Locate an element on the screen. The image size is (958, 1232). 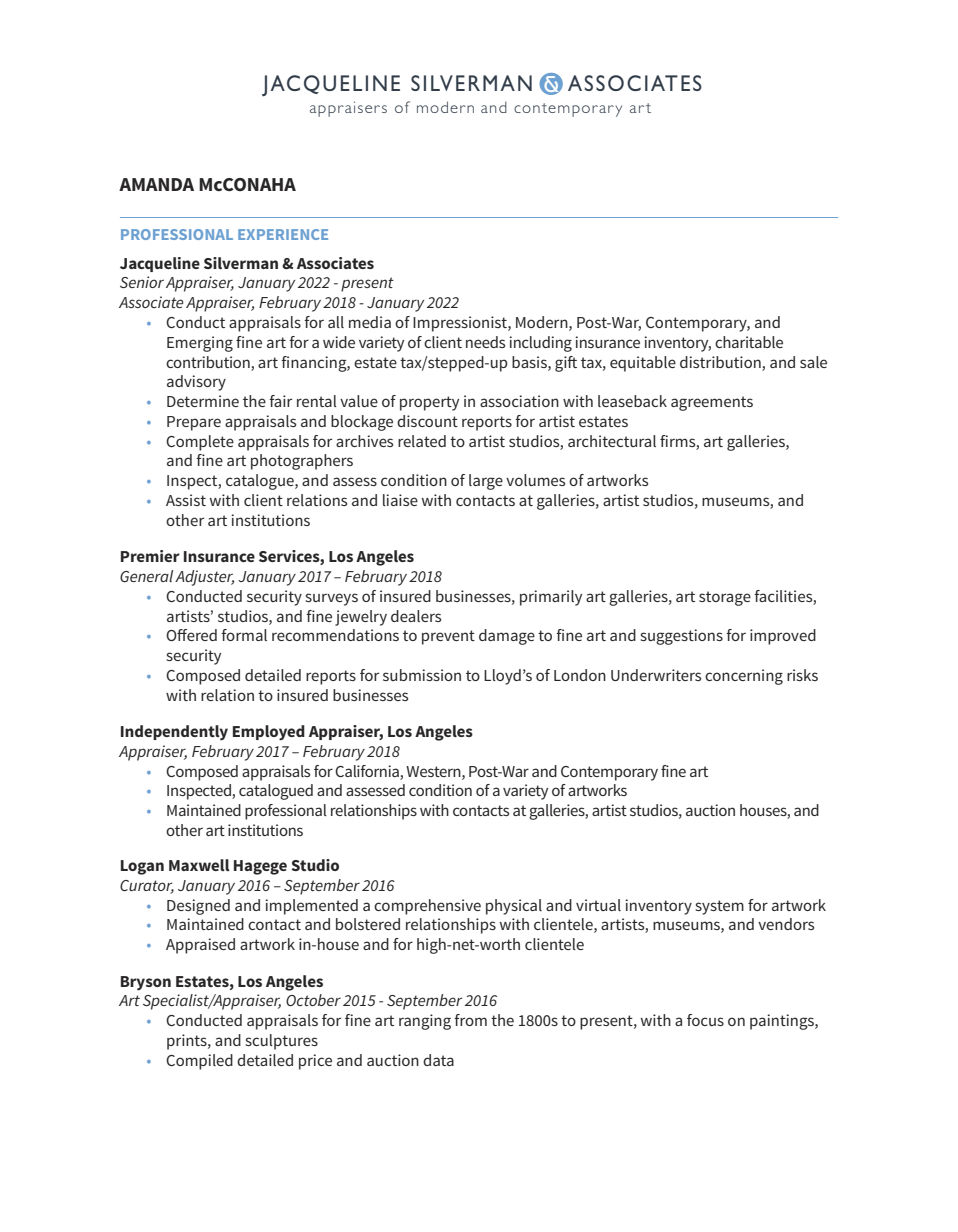
needs is located at coordinates (485, 342).
